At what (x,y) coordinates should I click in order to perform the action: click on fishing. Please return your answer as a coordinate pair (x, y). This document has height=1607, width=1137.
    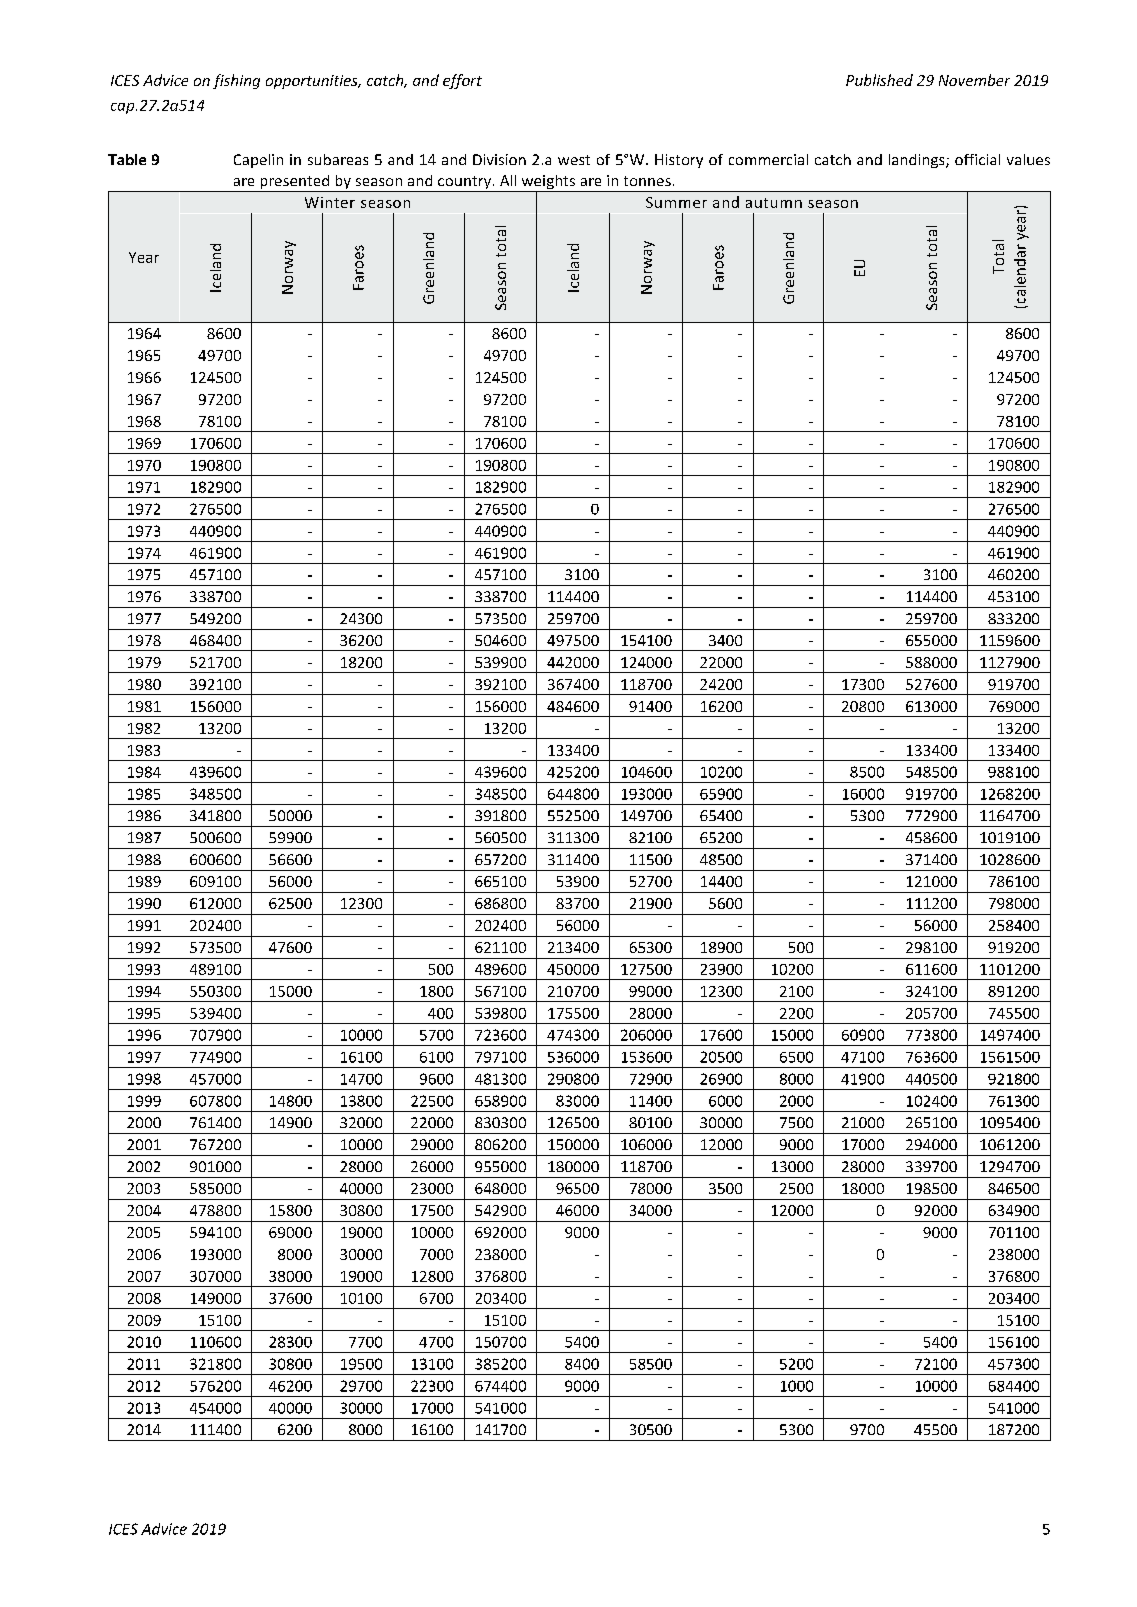
    Looking at the image, I should click on (236, 81).
